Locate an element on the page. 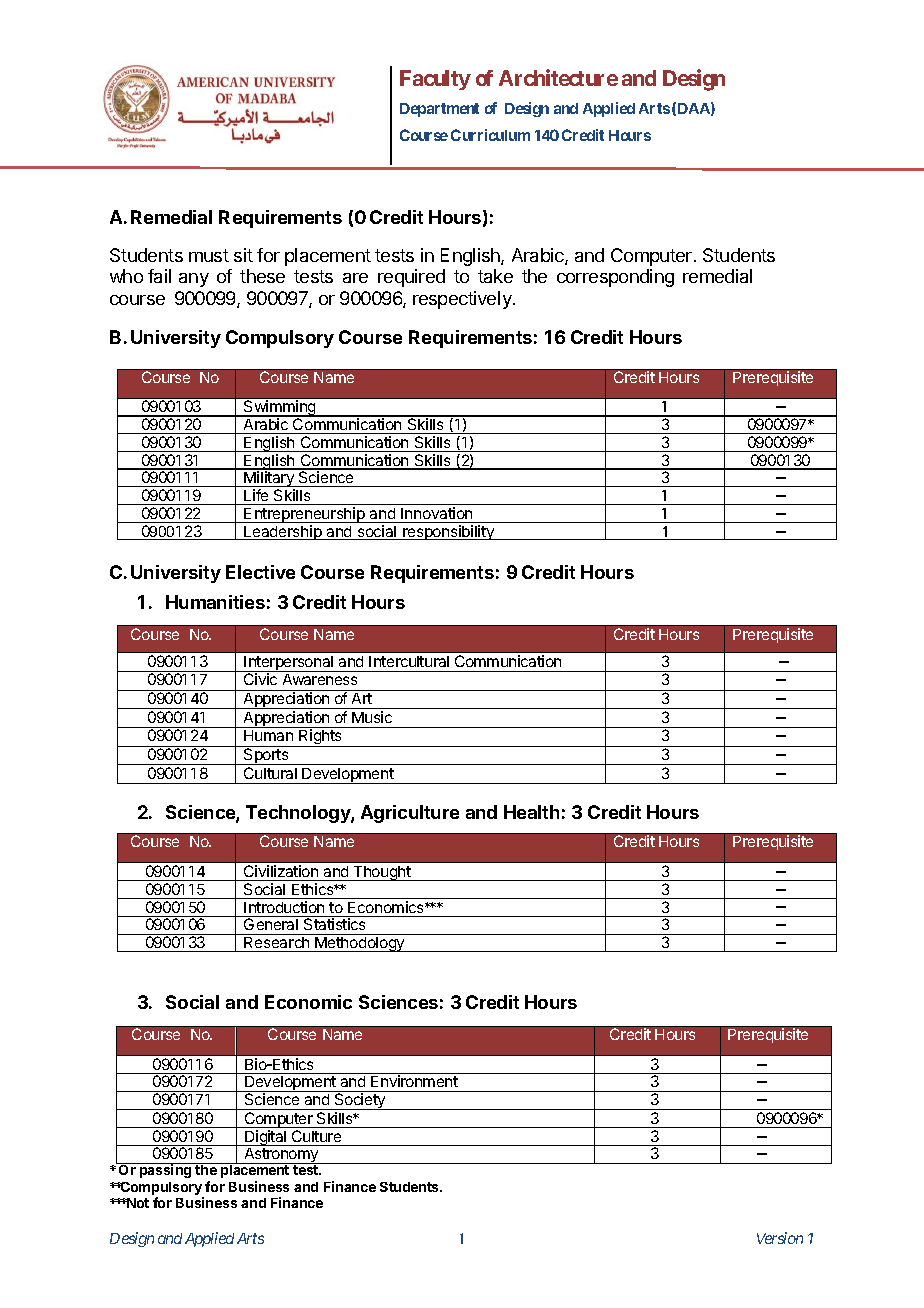 Image resolution: width=924 pixels, height=1308 pixels. Version is located at coordinates (780, 1238).
